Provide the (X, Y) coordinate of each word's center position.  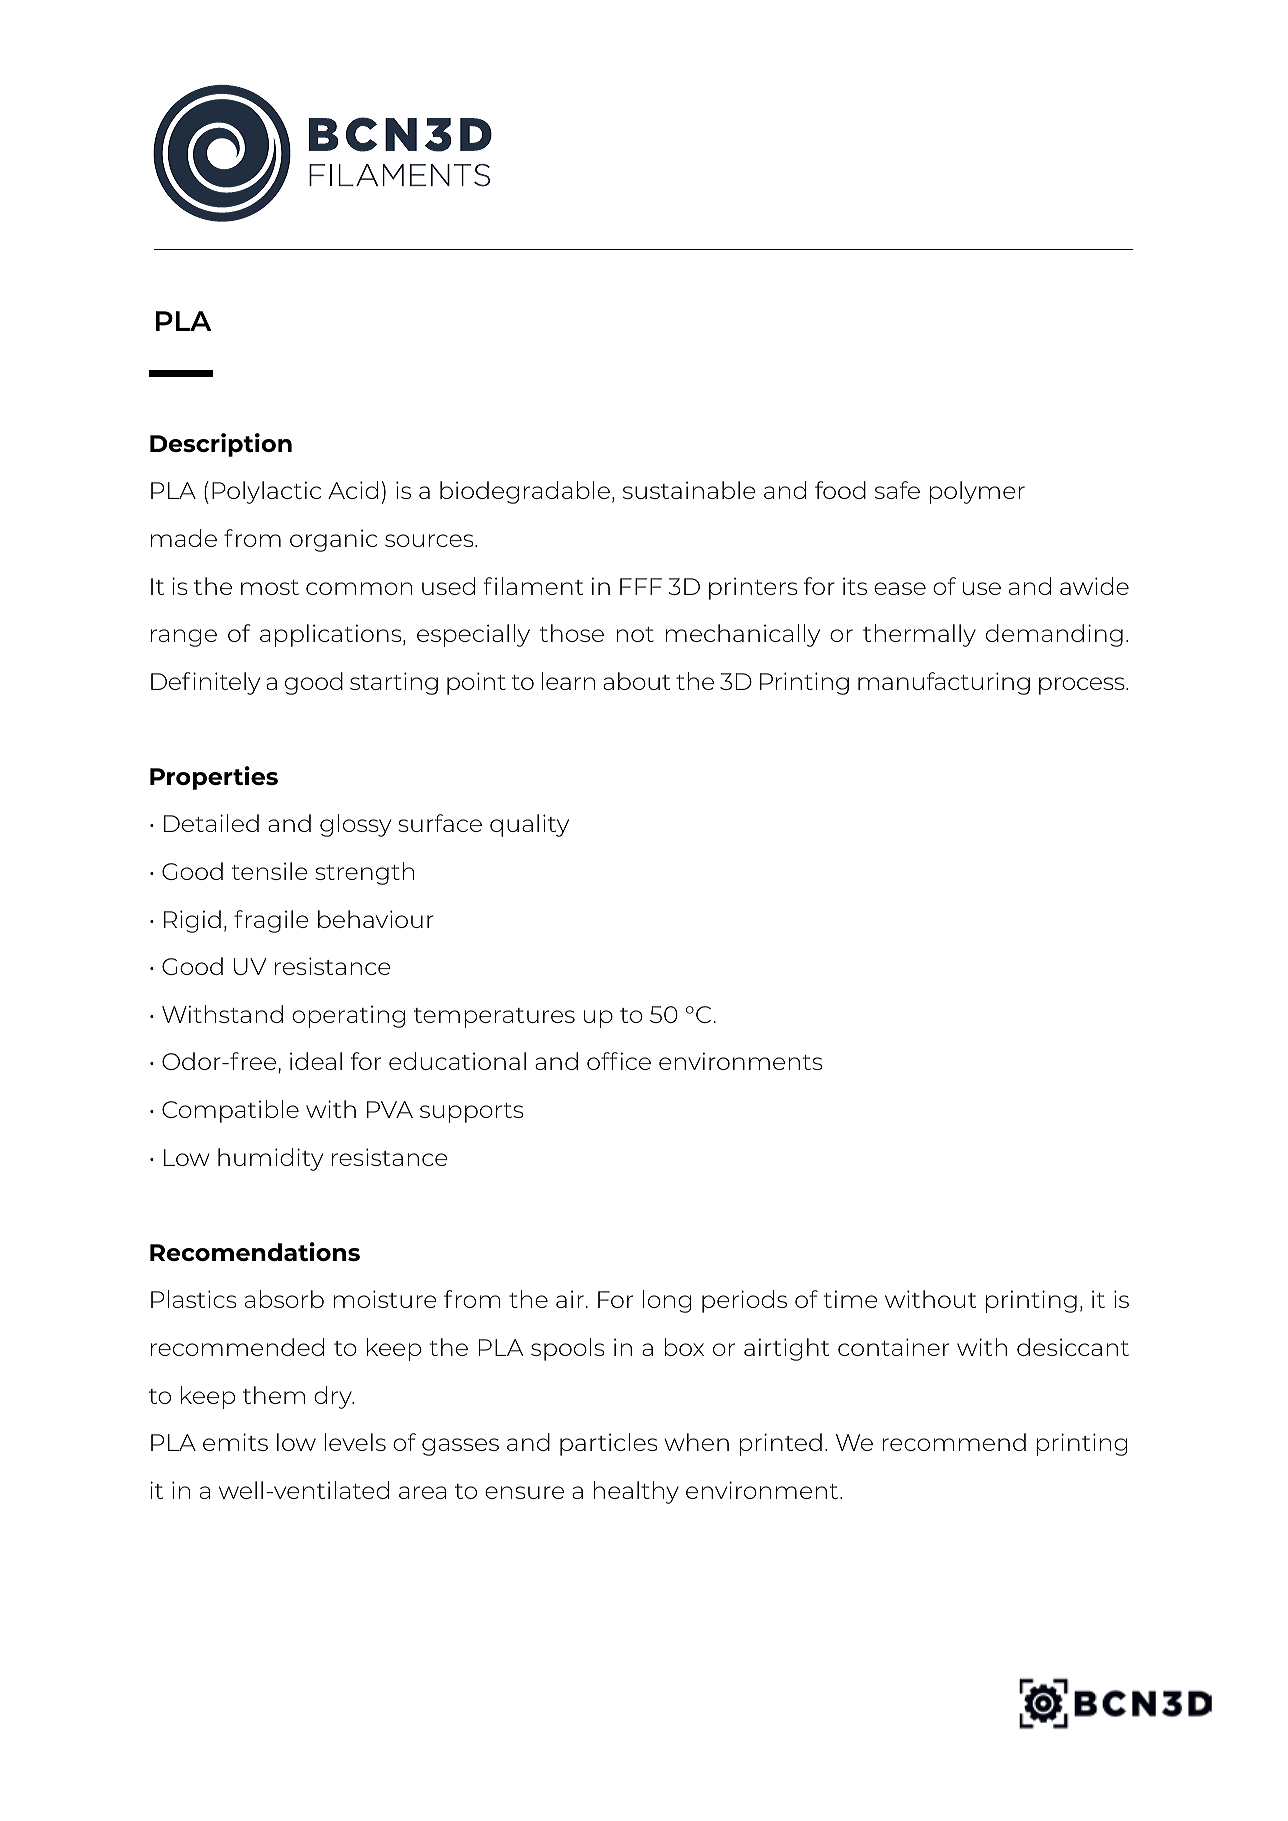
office (619, 1061)
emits (235, 1442)
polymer (977, 492)
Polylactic (266, 492)
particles (609, 1444)
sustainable (689, 490)
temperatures (494, 1018)
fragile (271, 921)
